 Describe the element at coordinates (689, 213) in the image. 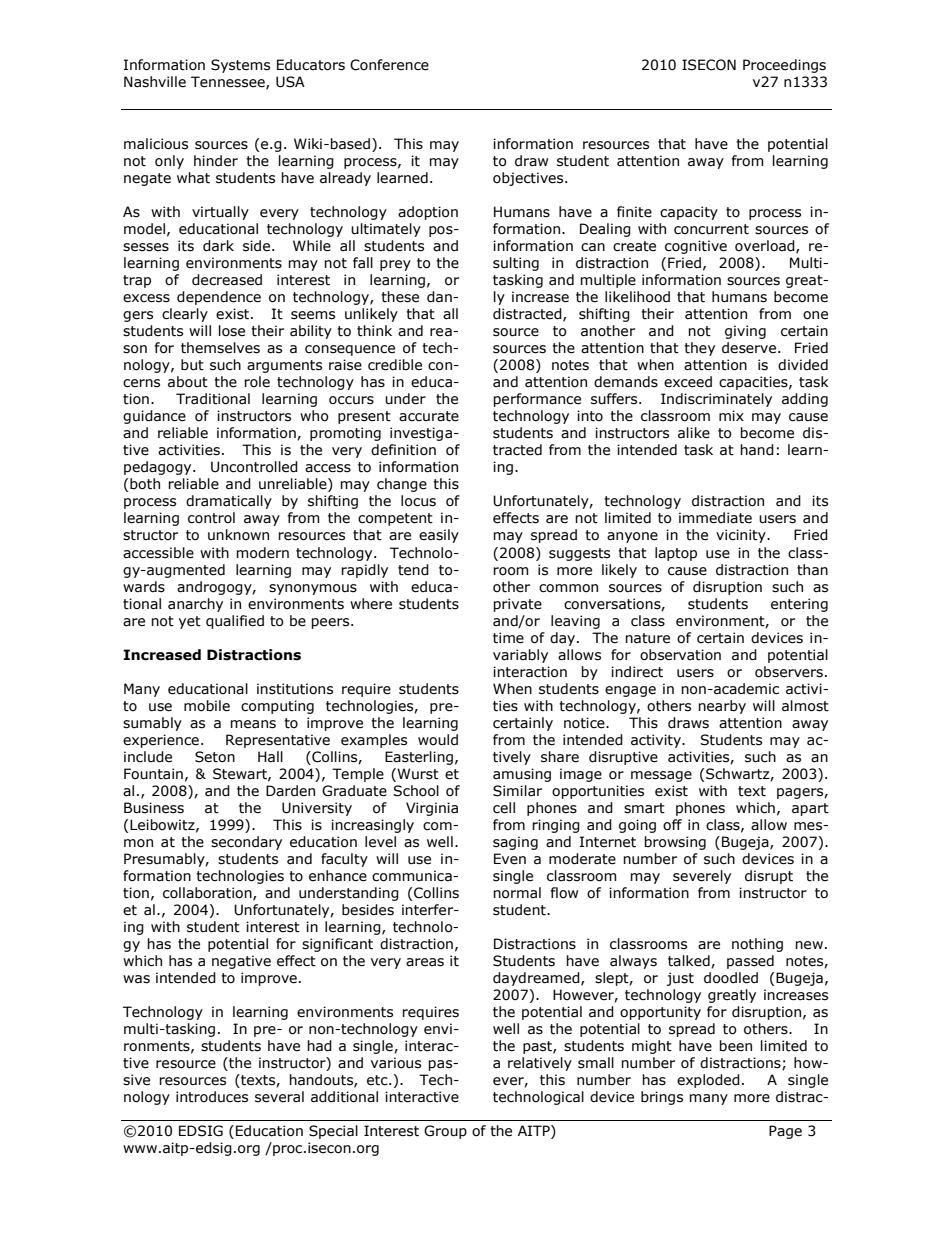

I see `capacity` at that location.
